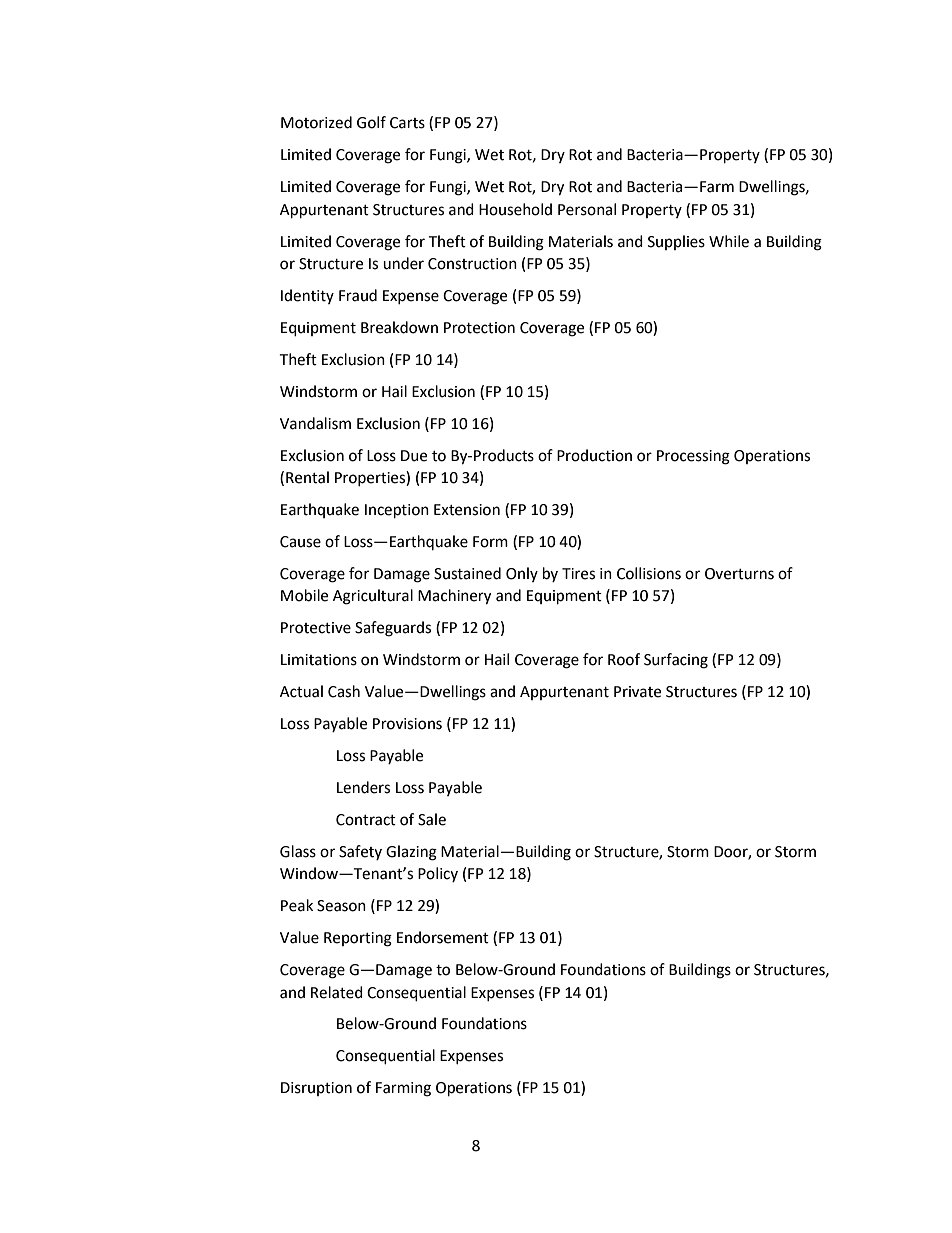 The height and width of the screenshot is (1233, 952). Describe the element at coordinates (373, 597) in the screenshot. I see `Agricultural` at that location.
